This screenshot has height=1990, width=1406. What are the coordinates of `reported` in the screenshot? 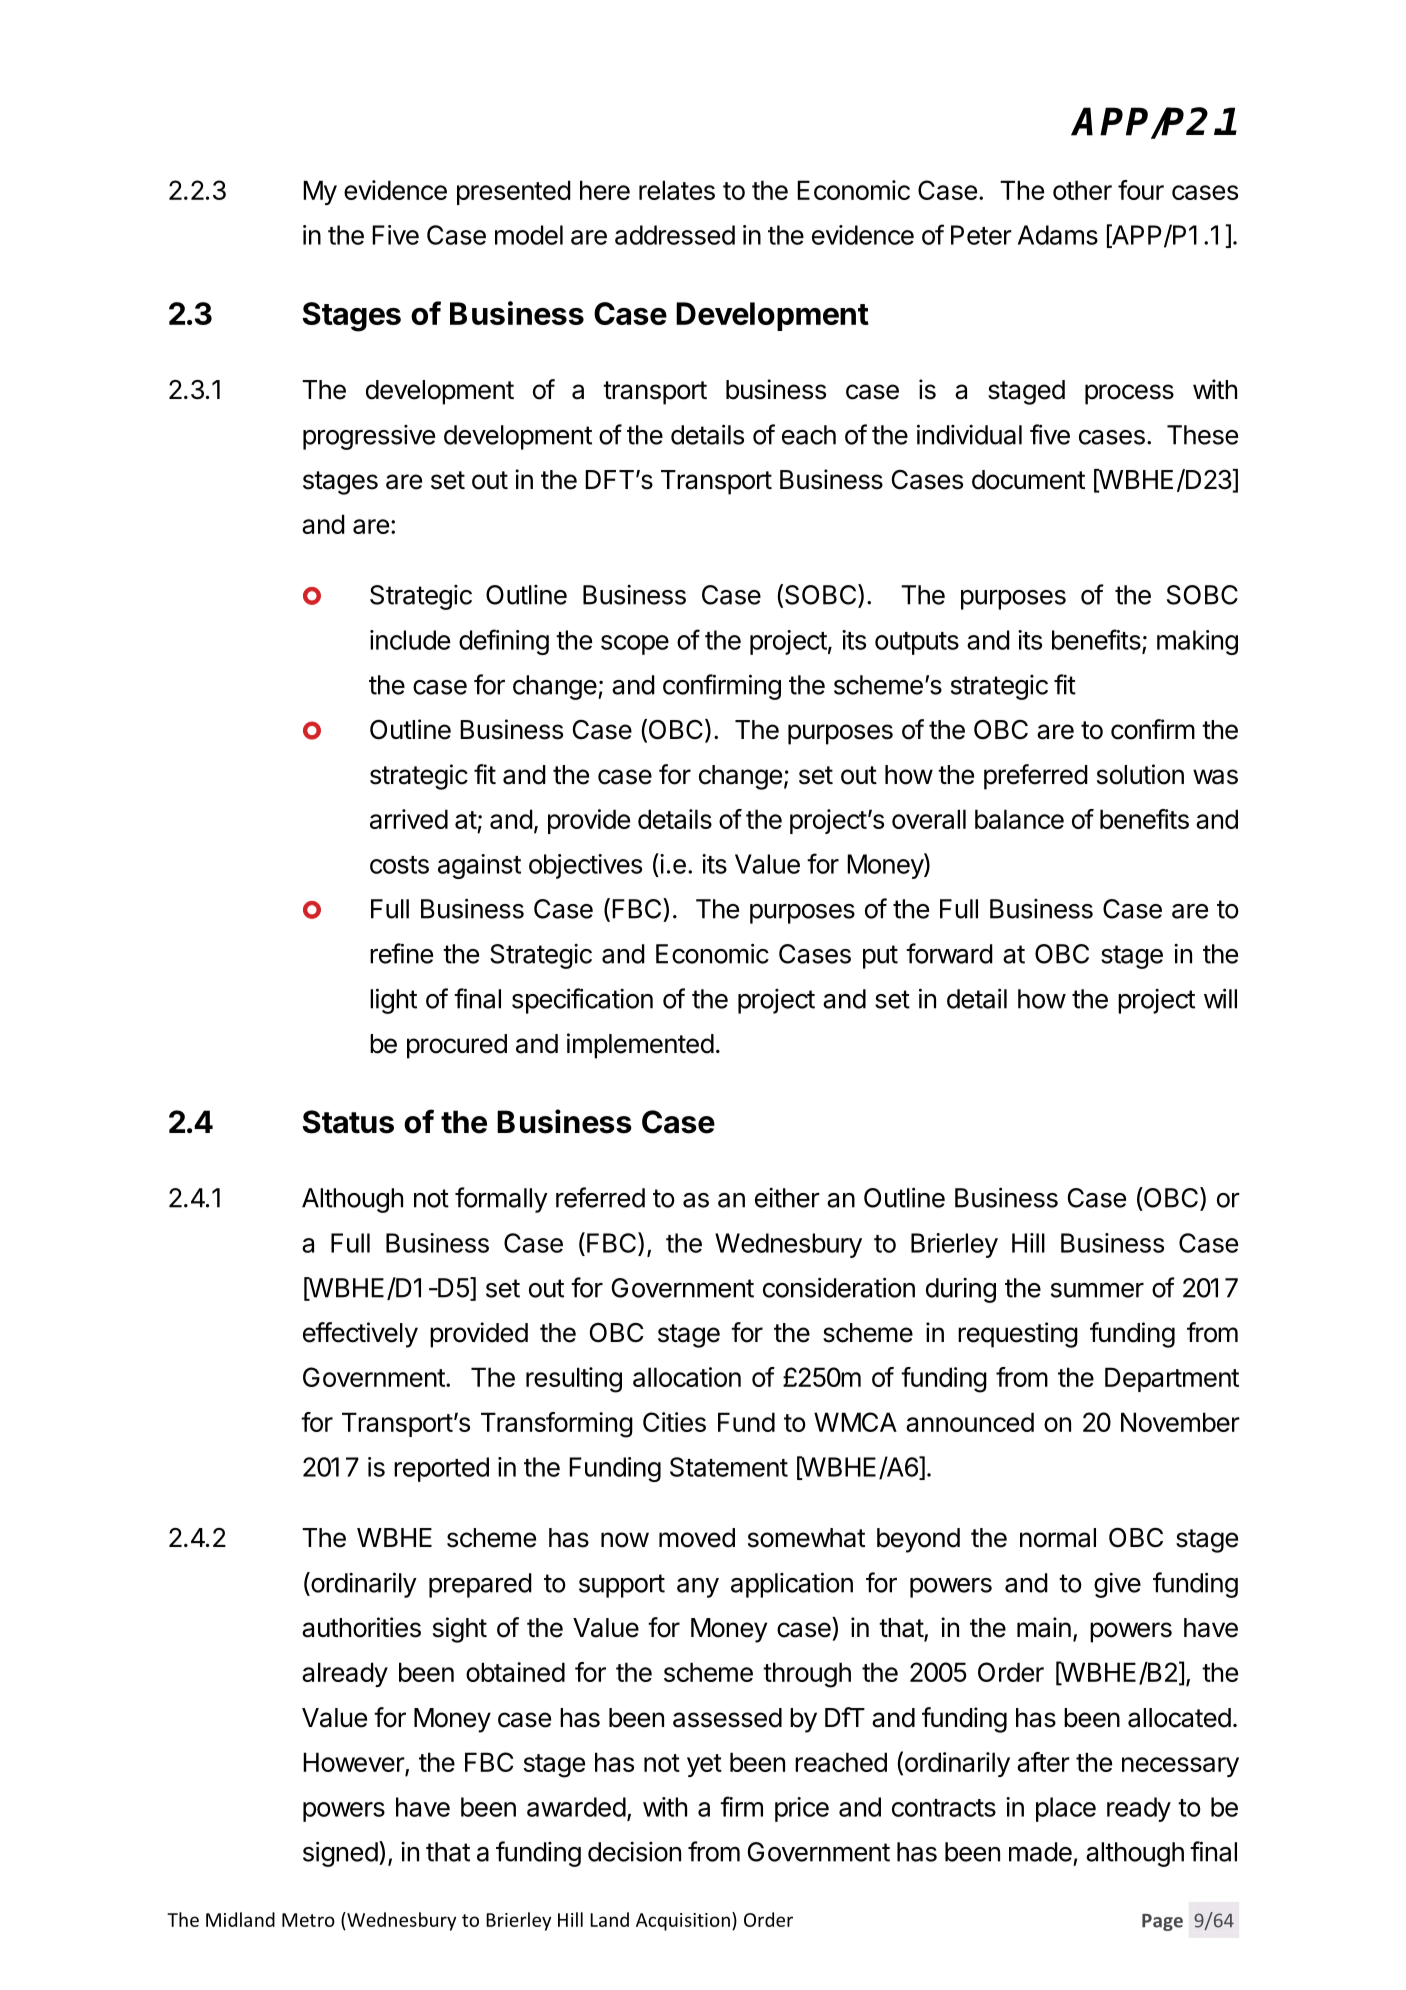 It's located at (441, 1469).
